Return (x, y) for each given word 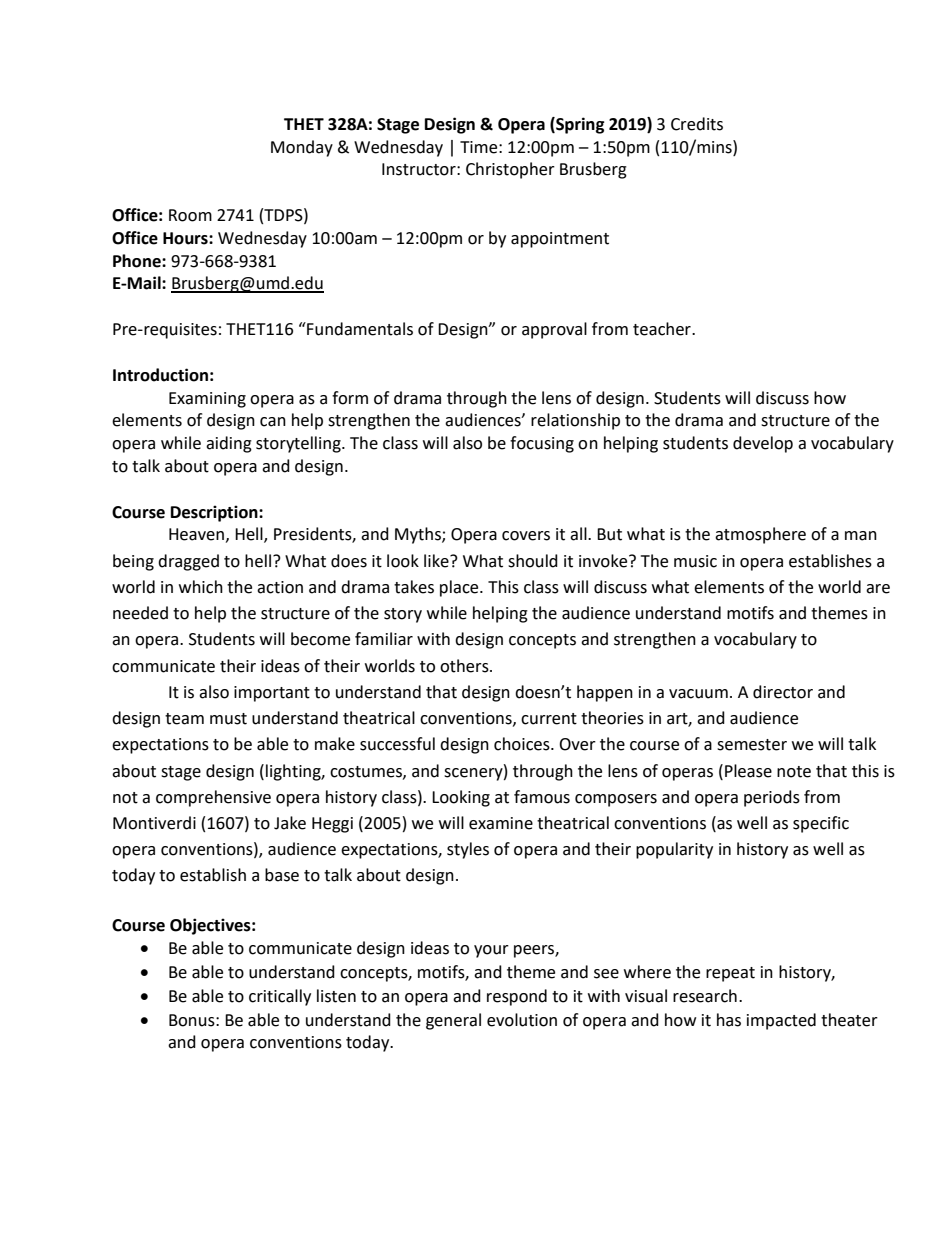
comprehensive (213, 798)
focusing (542, 444)
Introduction (160, 375)
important (272, 694)
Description (215, 513)
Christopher (510, 170)
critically (280, 997)
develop (763, 444)
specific (821, 824)
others (465, 666)
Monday (302, 148)
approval (554, 330)
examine (501, 823)
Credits (697, 124)
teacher (663, 329)
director (783, 692)
